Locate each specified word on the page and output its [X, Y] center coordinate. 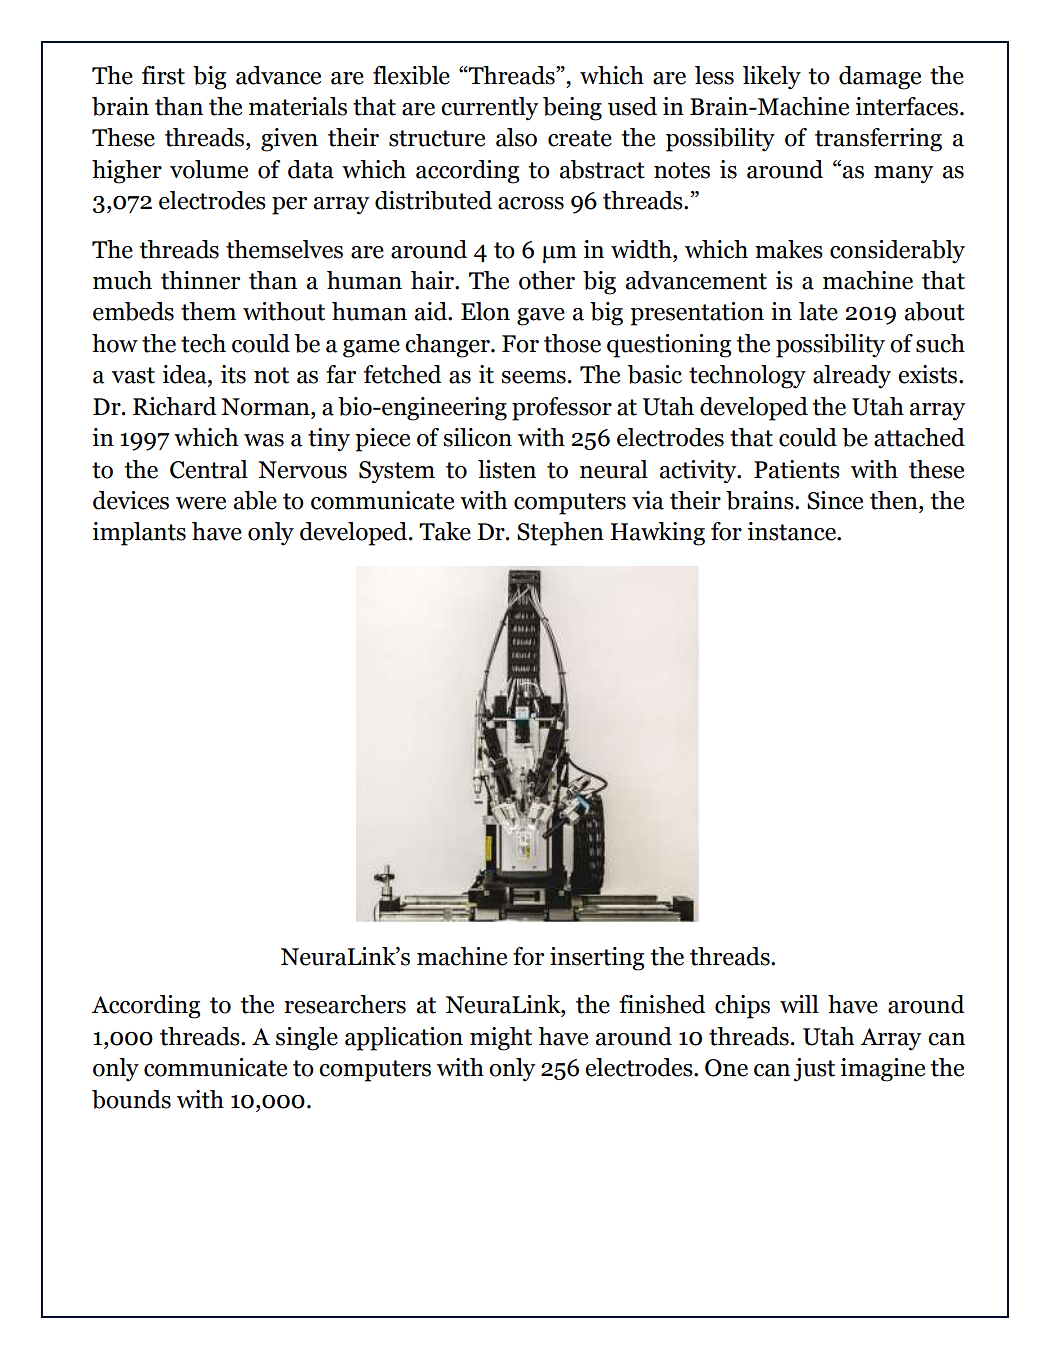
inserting [597, 959]
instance [793, 531]
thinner [200, 280]
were [201, 503]
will [799, 1004]
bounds [131, 1099]
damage [880, 78]
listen [507, 469]
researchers [345, 1004]
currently [490, 109]
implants [139, 534]
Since [835, 500]
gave [541, 317]
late [818, 311]
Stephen [560, 534]
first [163, 75]
